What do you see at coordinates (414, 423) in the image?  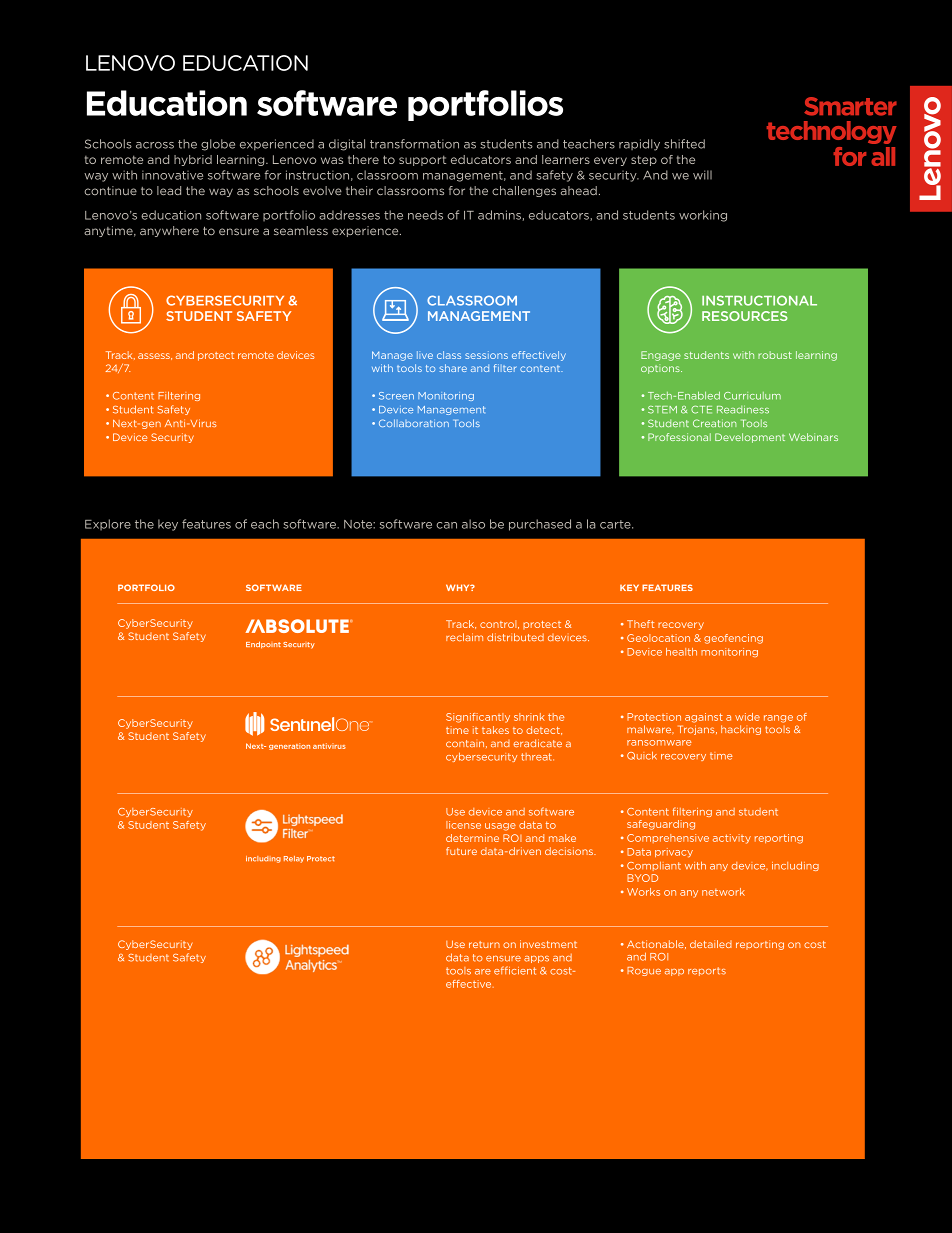 I see `Collaboration` at bounding box center [414, 423].
